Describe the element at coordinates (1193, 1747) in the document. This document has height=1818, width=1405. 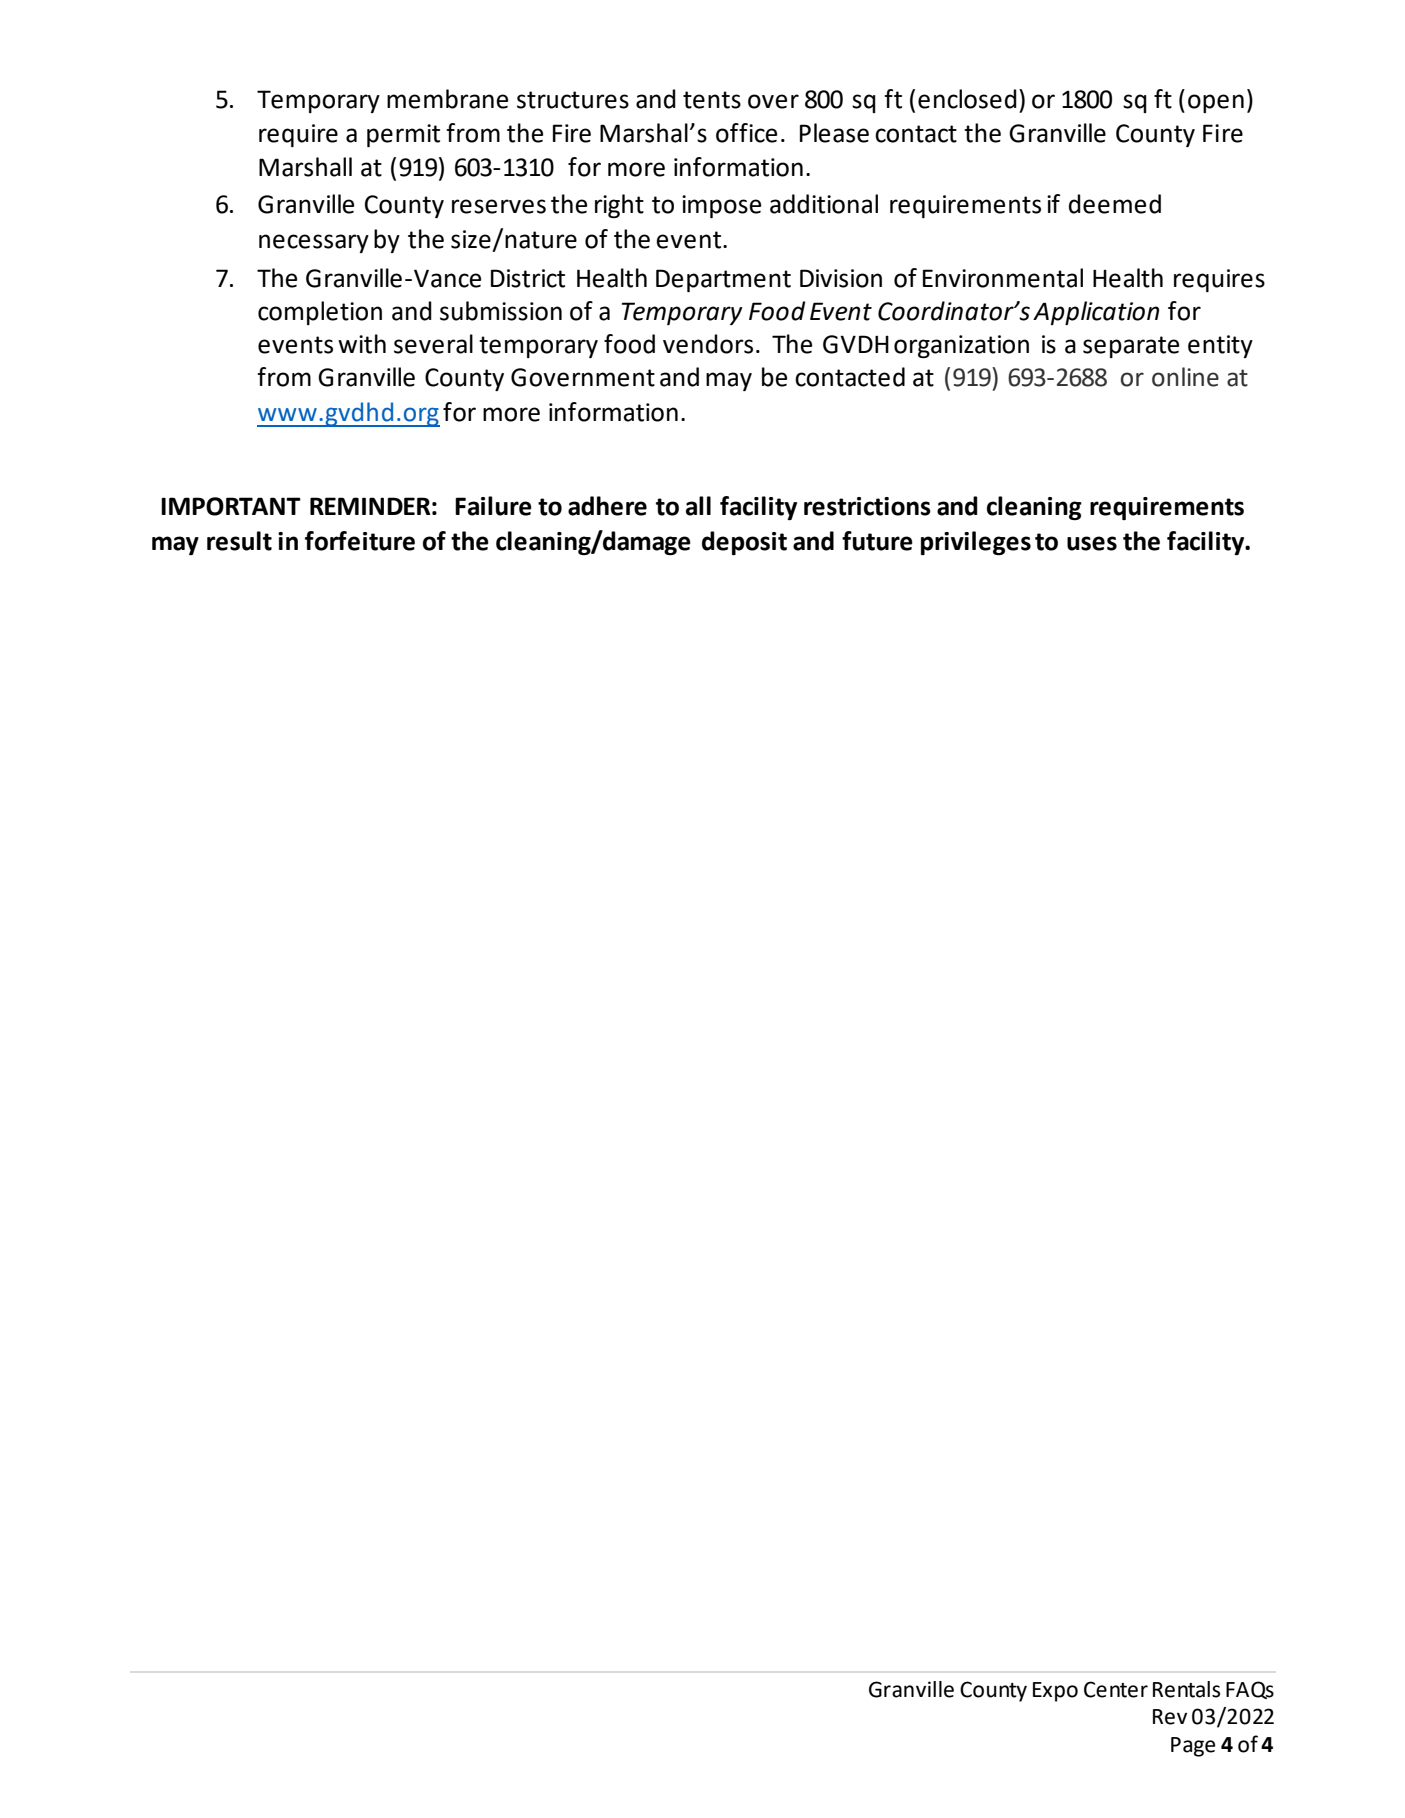
I see `Page` at that location.
